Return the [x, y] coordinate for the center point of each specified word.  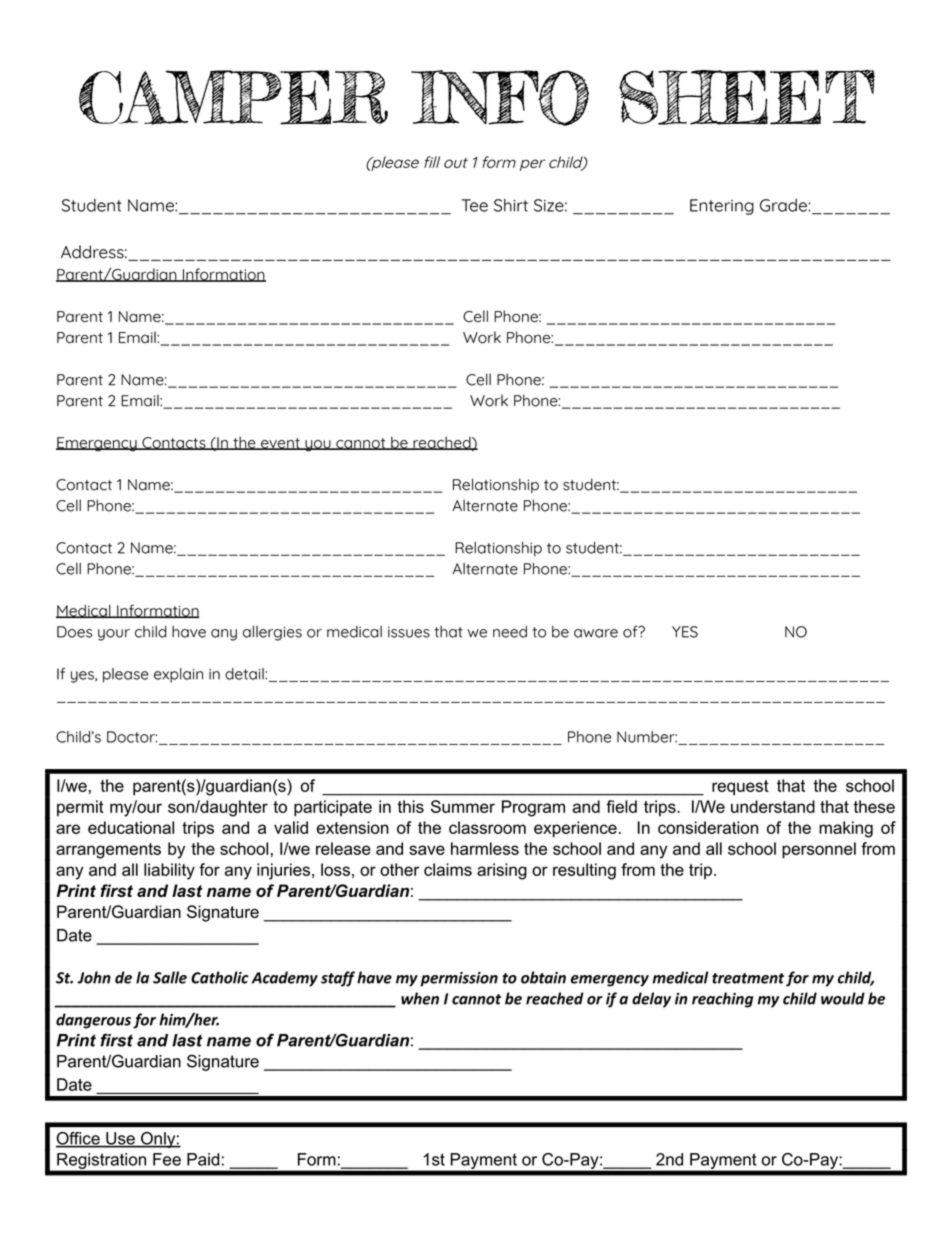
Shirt [511, 205]
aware [596, 633]
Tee [474, 205]
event [280, 444]
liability [169, 871]
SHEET [747, 97]
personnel [819, 850]
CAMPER [233, 97]
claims [448, 869]
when [420, 998]
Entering [722, 207]
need [510, 632]
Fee [167, 1159]
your [114, 635]
